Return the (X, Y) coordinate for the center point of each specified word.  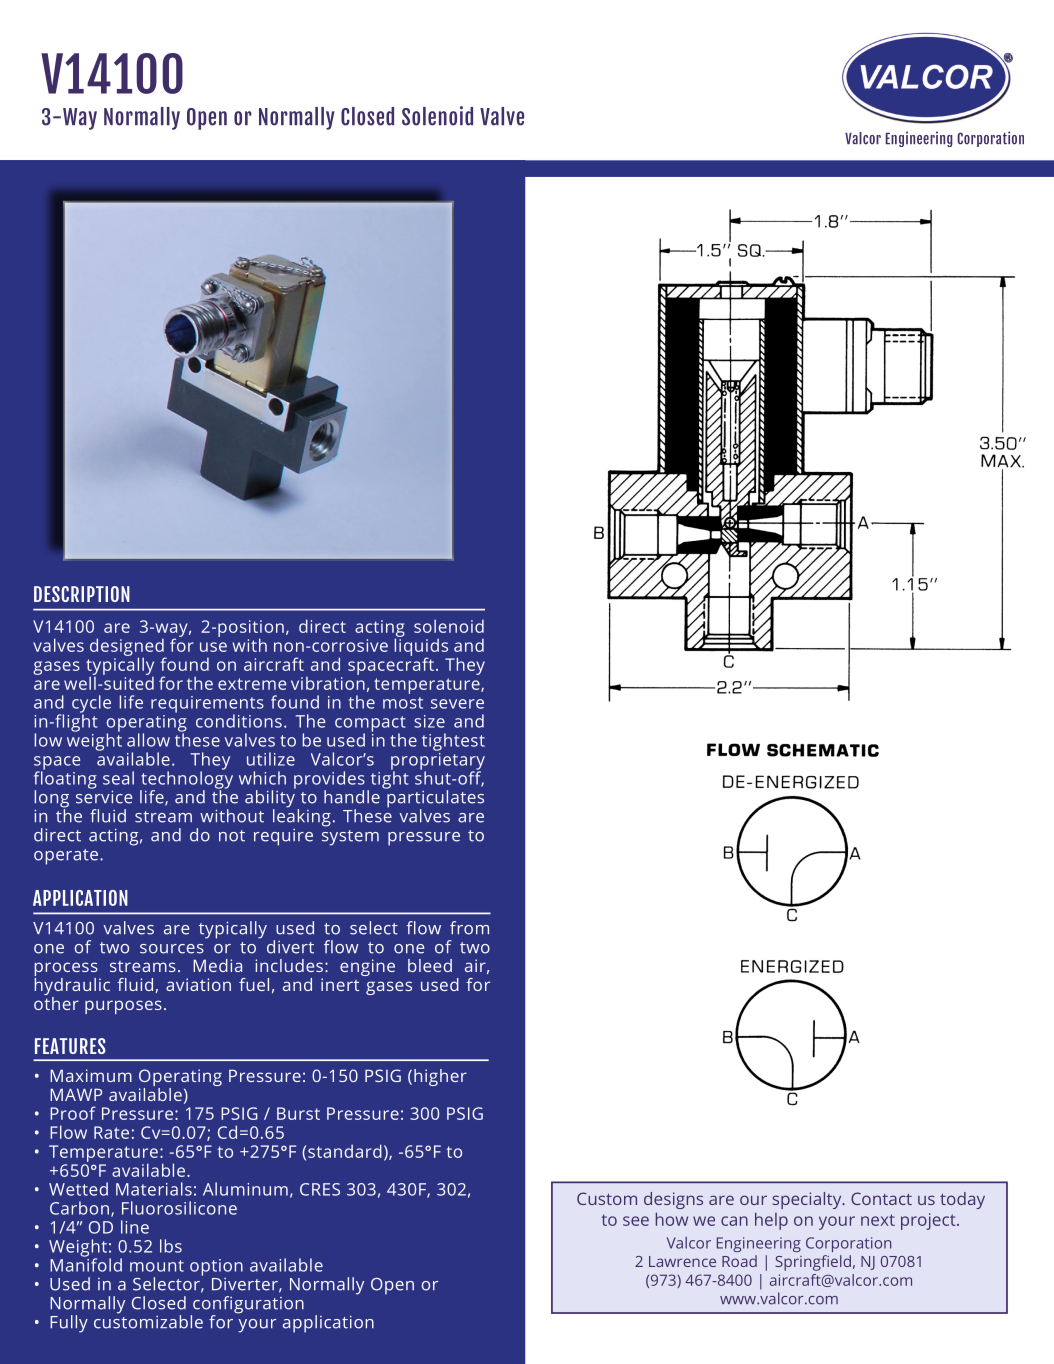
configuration (247, 1306)
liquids (421, 647)
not (232, 836)
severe (457, 704)
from (469, 928)
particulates (434, 799)
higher (440, 1077)
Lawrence (682, 1261)
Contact (881, 1198)
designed (128, 648)
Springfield (813, 1263)
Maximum (91, 1075)
